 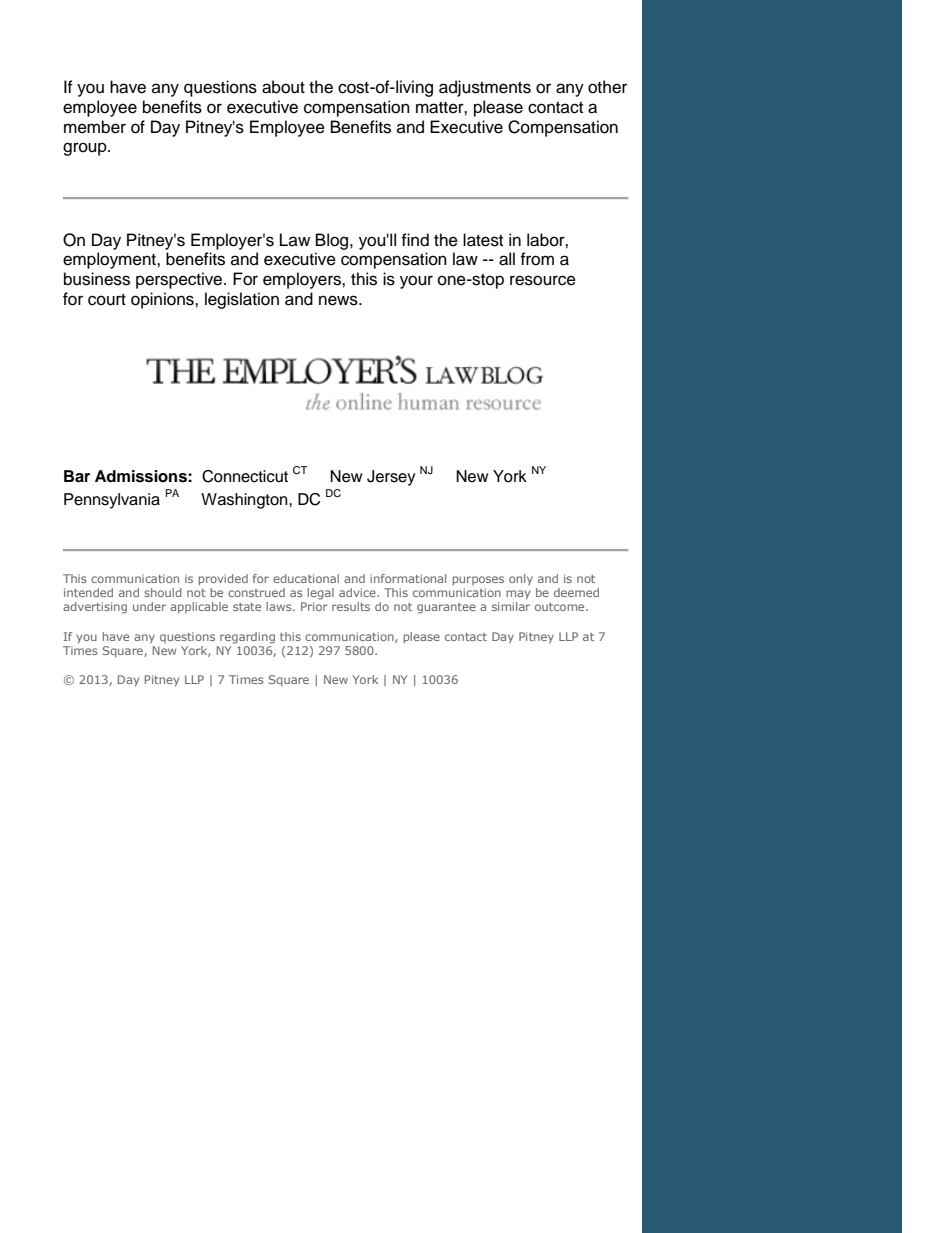 What do you see at coordinates (351, 606) in the screenshot?
I see `results` at bounding box center [351, 606].
